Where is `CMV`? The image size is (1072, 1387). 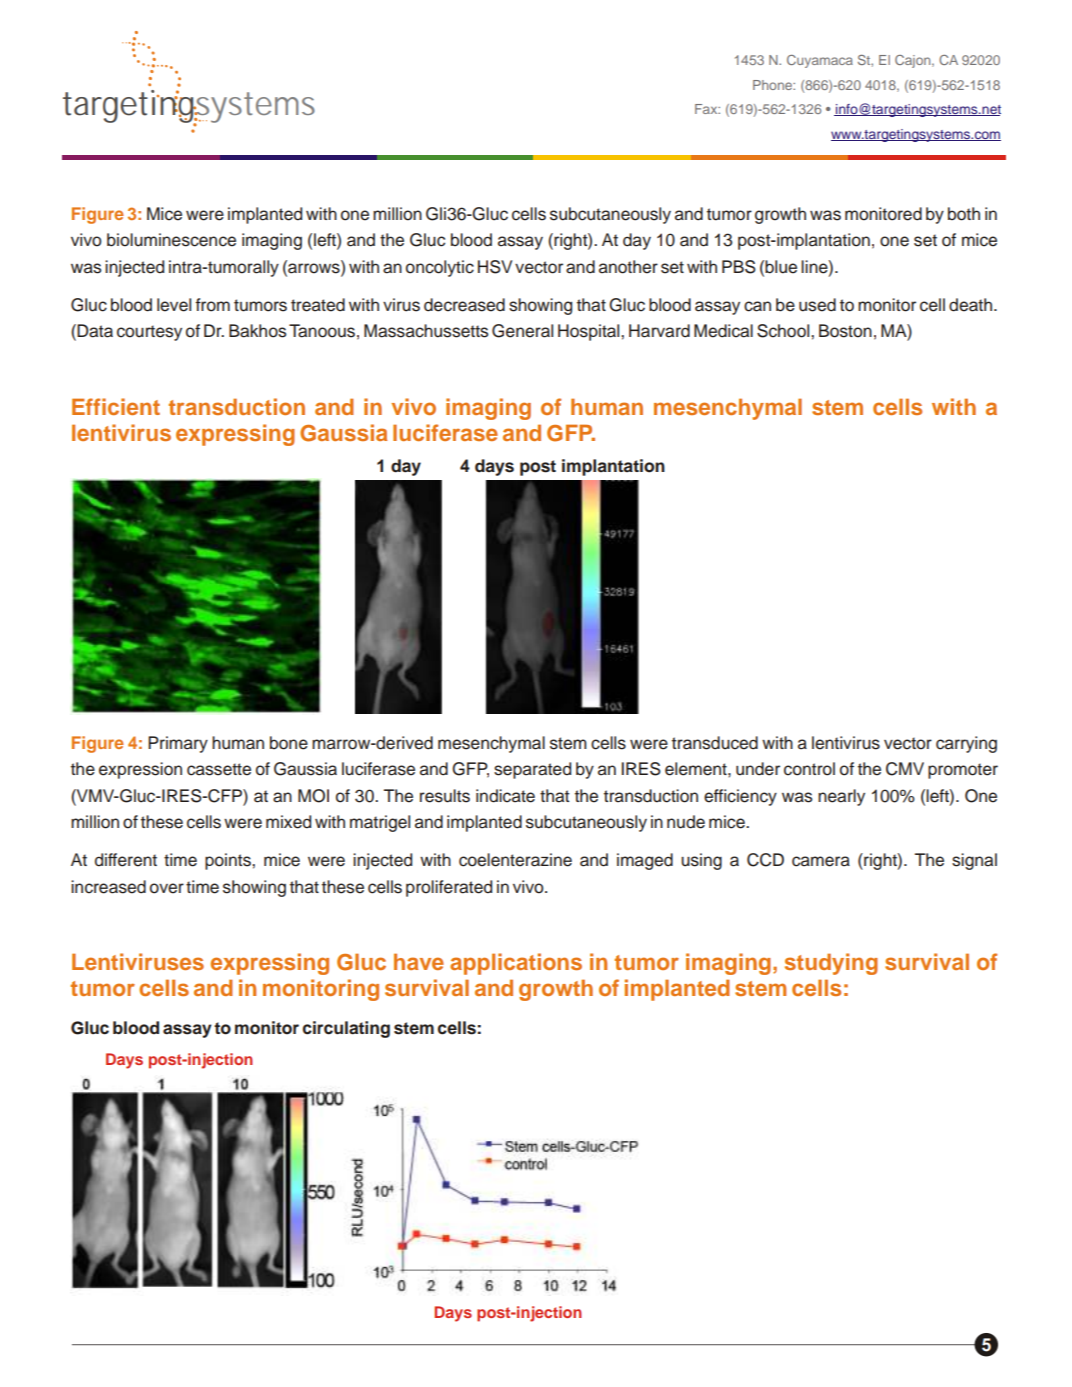 CMV is located at coordinates (905, 769).
